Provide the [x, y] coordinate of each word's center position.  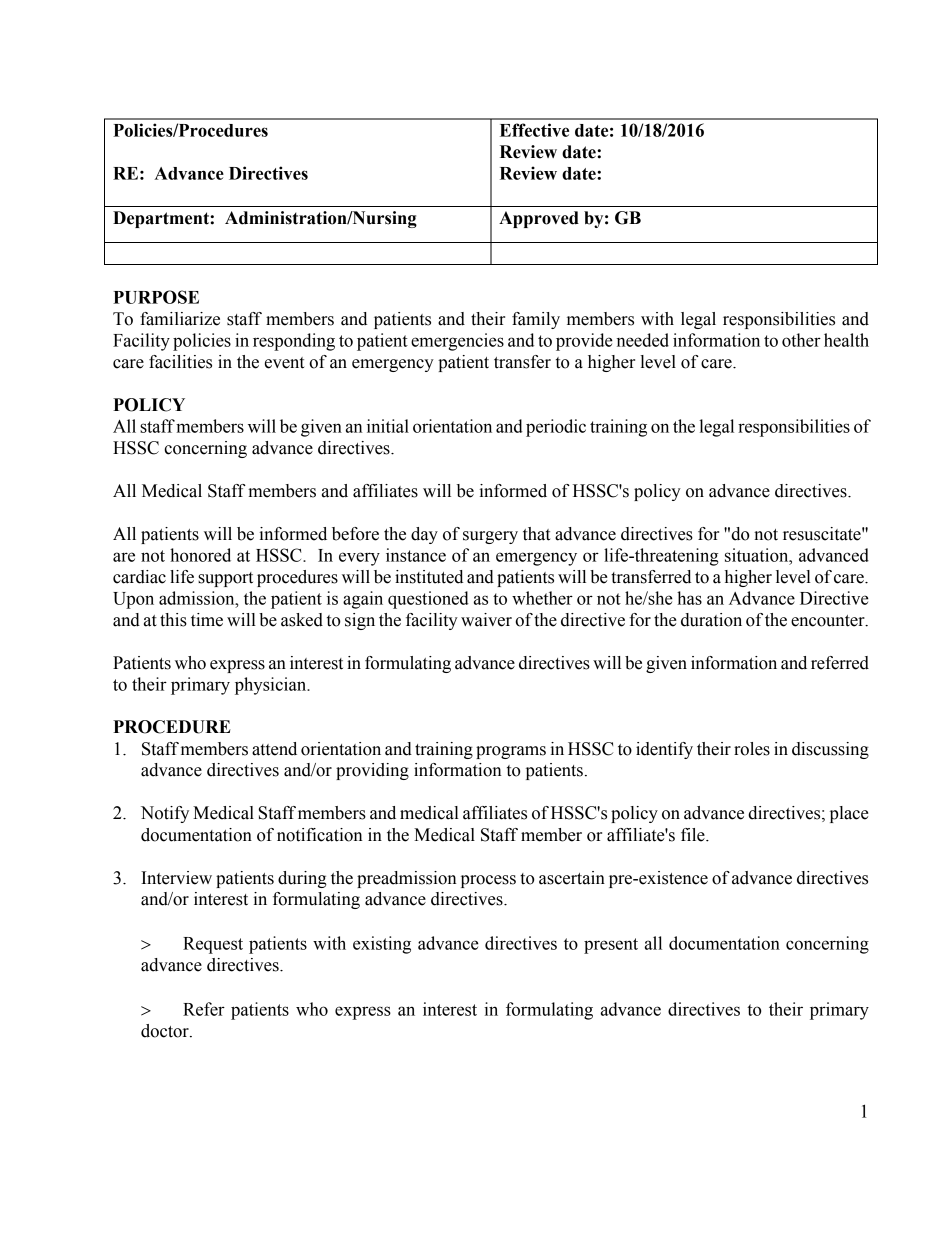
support [225, 579]
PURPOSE [156, 297]
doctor [166, 1031]
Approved [539, 219]
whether [542, 598]
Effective [534, 130]
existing [382, 945]
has [689, 598]
